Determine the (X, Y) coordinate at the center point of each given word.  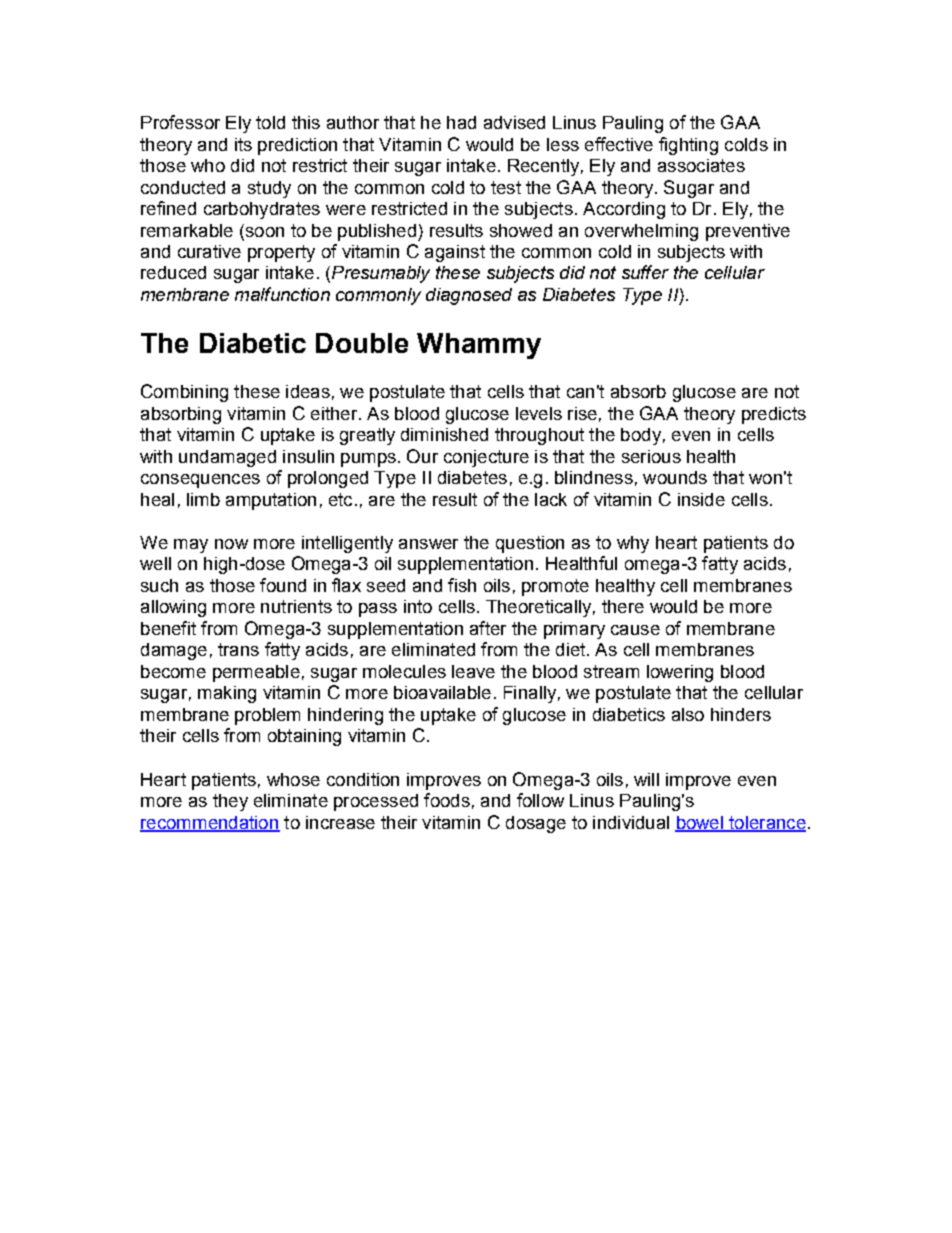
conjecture (486, 458)
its (243, 144)
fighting (688, 146)
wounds (675, 477)
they (230, 802)
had (461, 122)
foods (447, 800)
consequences (200, 481)
